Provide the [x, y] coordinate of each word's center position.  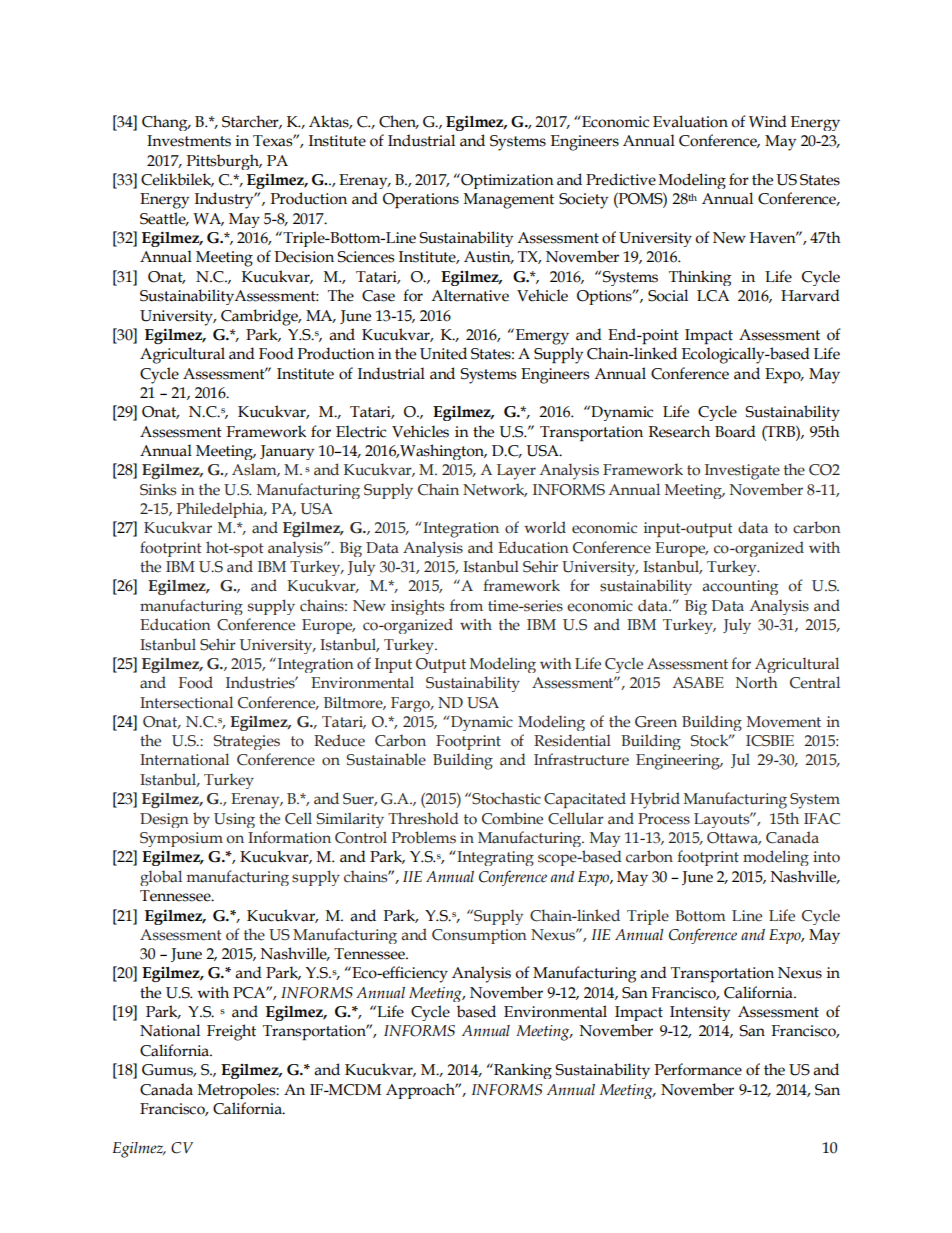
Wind [768, 121]
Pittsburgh [224, 162]
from [466, 605]
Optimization [506, 181]
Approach [421, 1091]
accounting [740, 587]
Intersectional [186, 702]
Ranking [522, 1071]
